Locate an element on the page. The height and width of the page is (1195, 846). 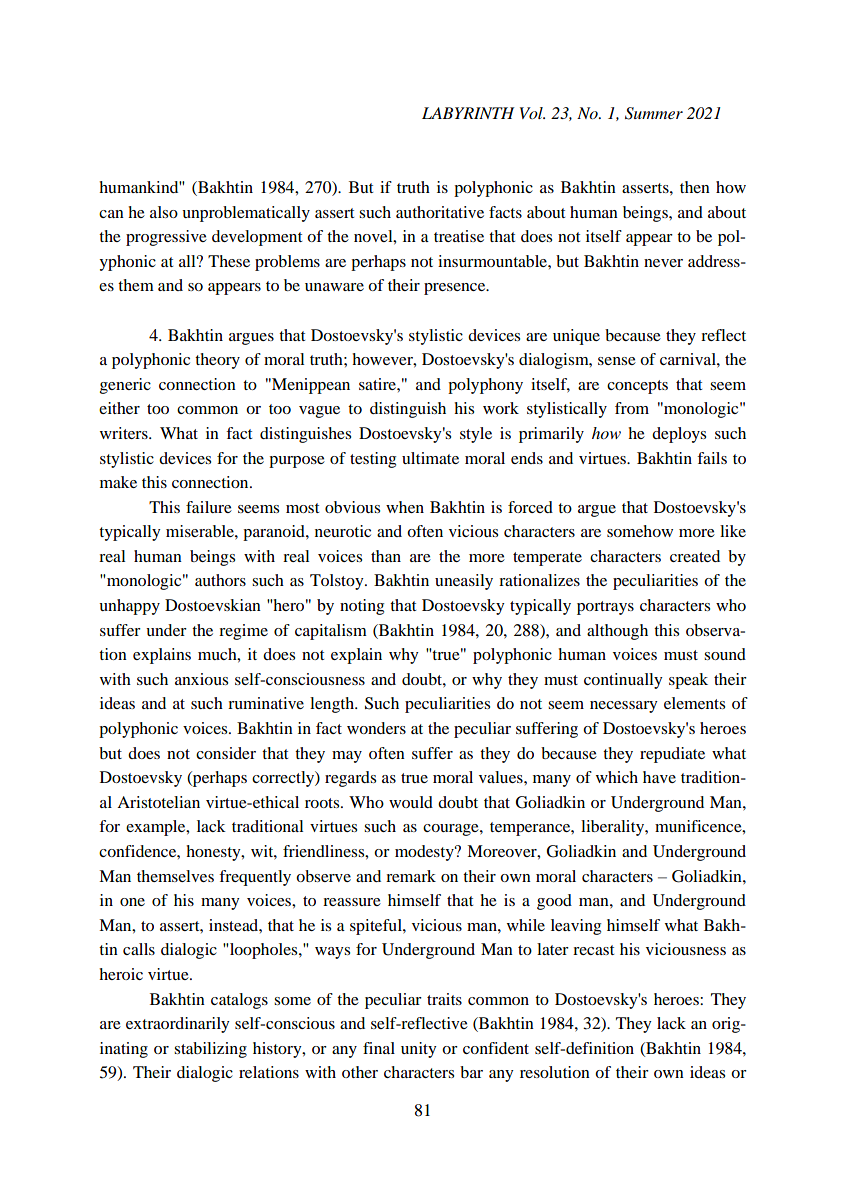
theory is located at coordinates (217, 361).
